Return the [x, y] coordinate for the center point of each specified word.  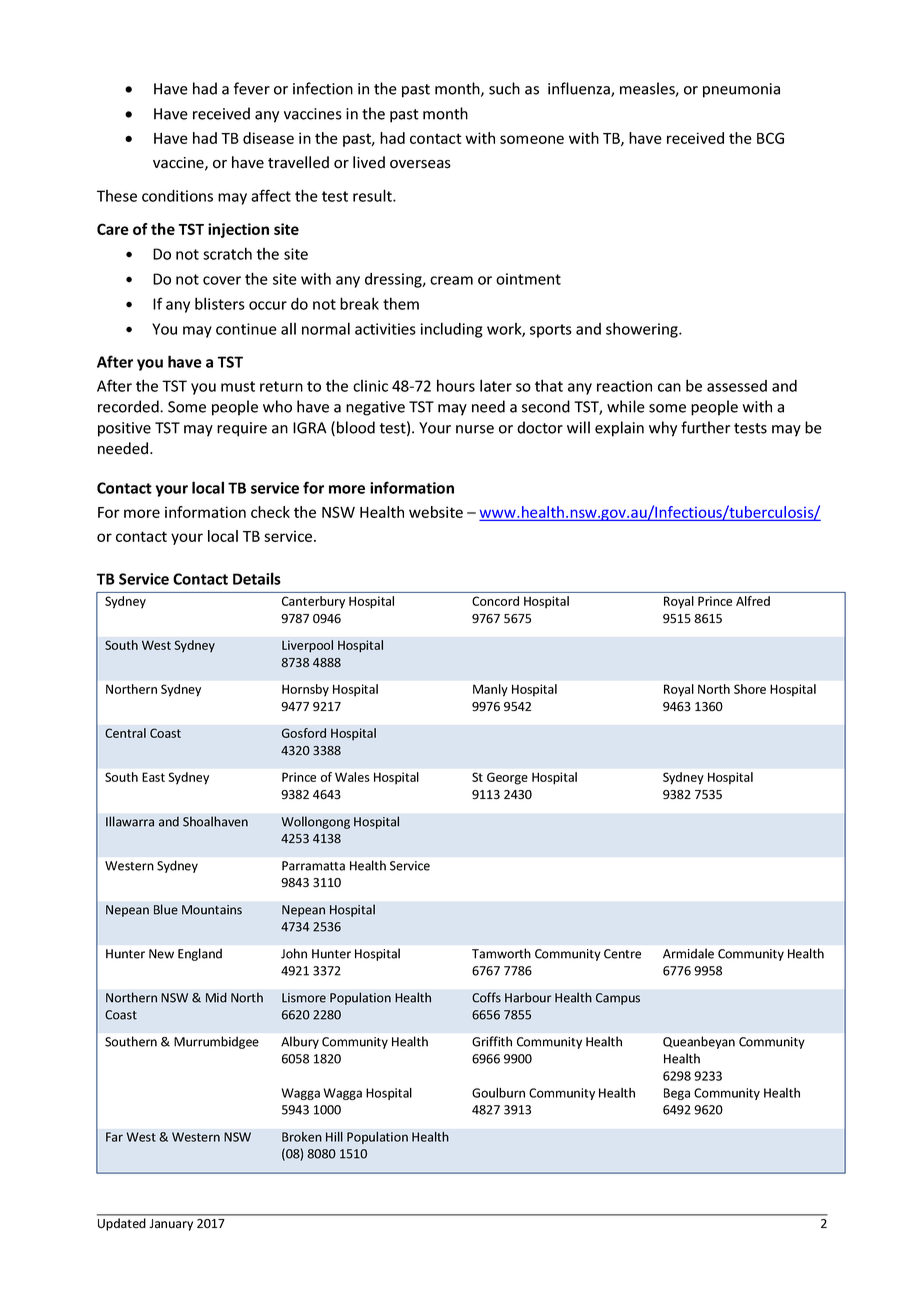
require [242, 429]
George [507, 778]
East [153, 777]
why [663, 429]
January [171, 1225]
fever [252, 88]
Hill [334, 1137]
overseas [420, 164]
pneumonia [741, 90]
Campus [618, 999]
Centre [622, 954]
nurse [475, 429]
